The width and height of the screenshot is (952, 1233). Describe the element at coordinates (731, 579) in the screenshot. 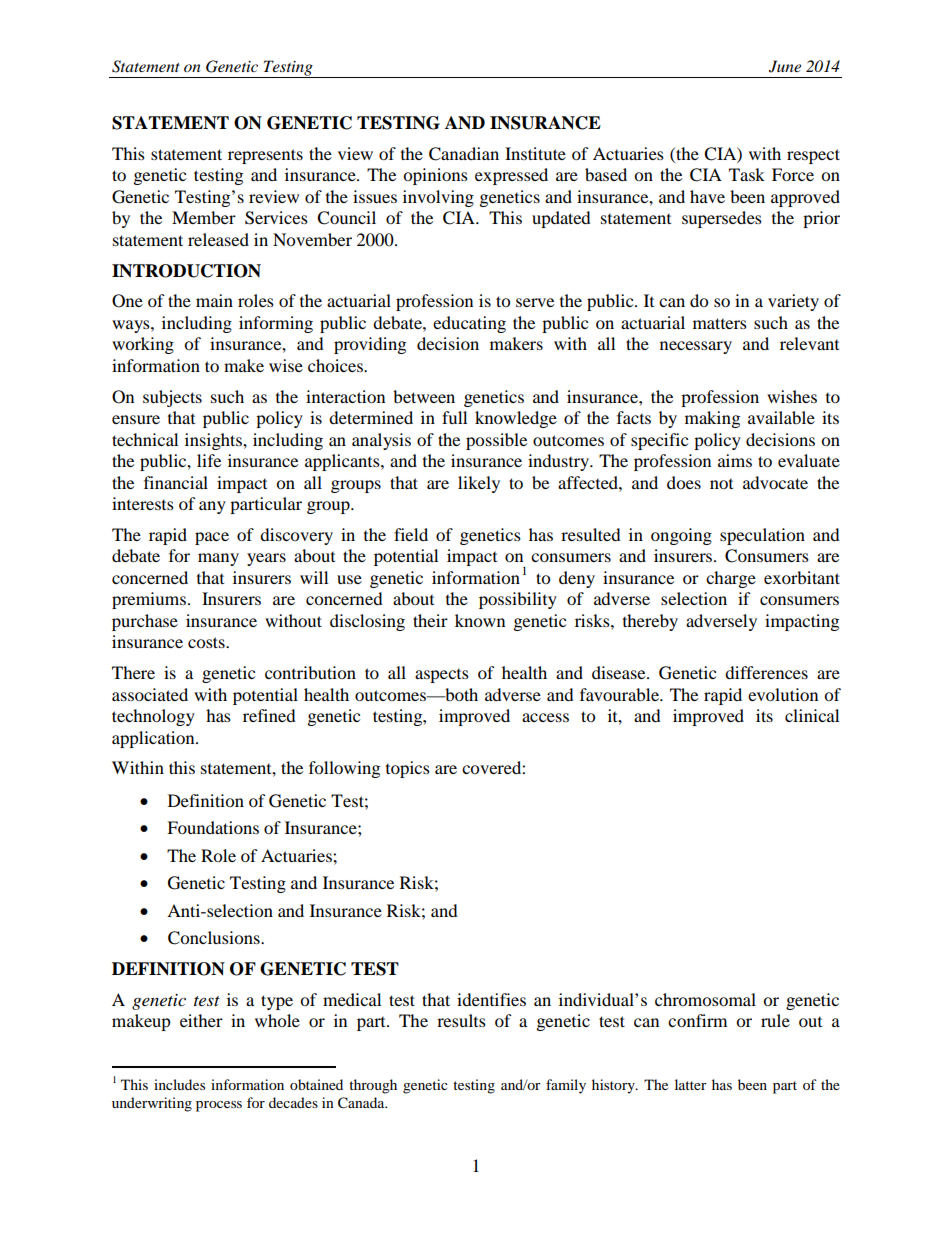

I see `charge` at that location.
